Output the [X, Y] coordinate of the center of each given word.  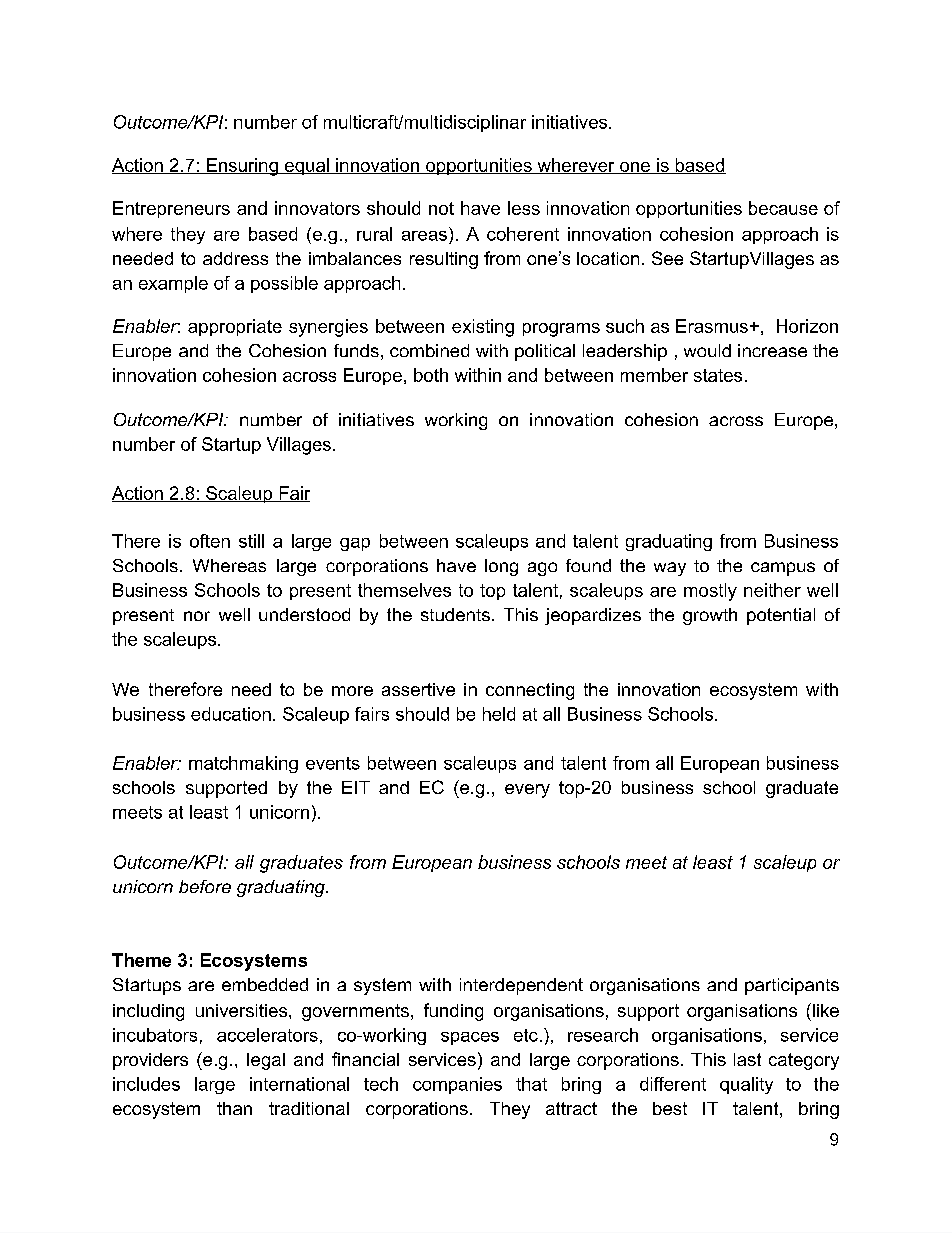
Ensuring [242, 167]
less [524, 208]
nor [197, 616]
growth [710, 616]
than [234, 1108]
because [783, 208]
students [455, 614]
